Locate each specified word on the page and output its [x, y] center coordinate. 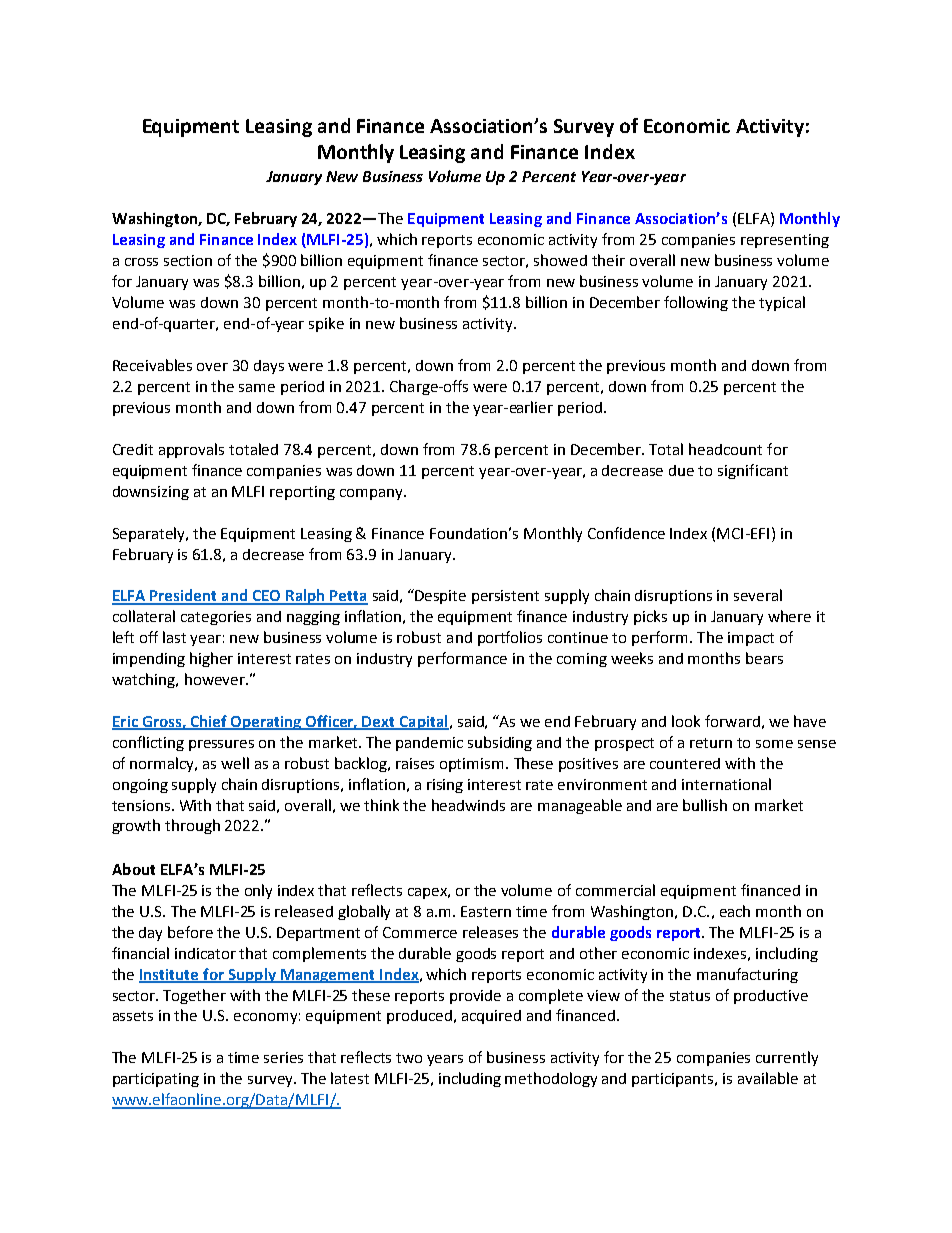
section [188, 260]
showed [560, 260]
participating [156, 1080]
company [372, 494]
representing [785, 241]
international [726, 784]
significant [753, 471]
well [235, 763]
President [184, 596]
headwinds [468, 805]
